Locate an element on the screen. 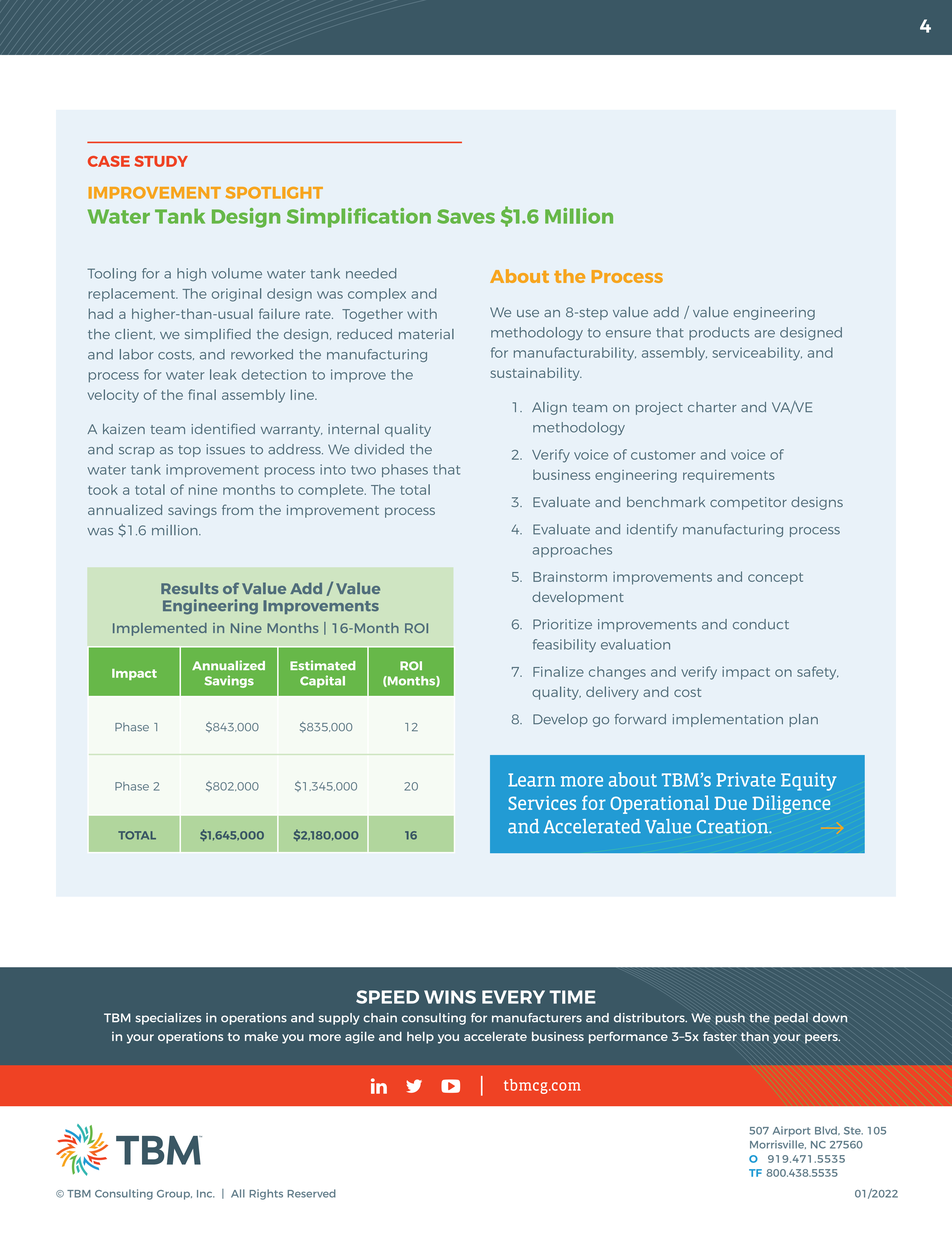 The image size is (952, 1233). Results is located at coordinates (190, 588).
